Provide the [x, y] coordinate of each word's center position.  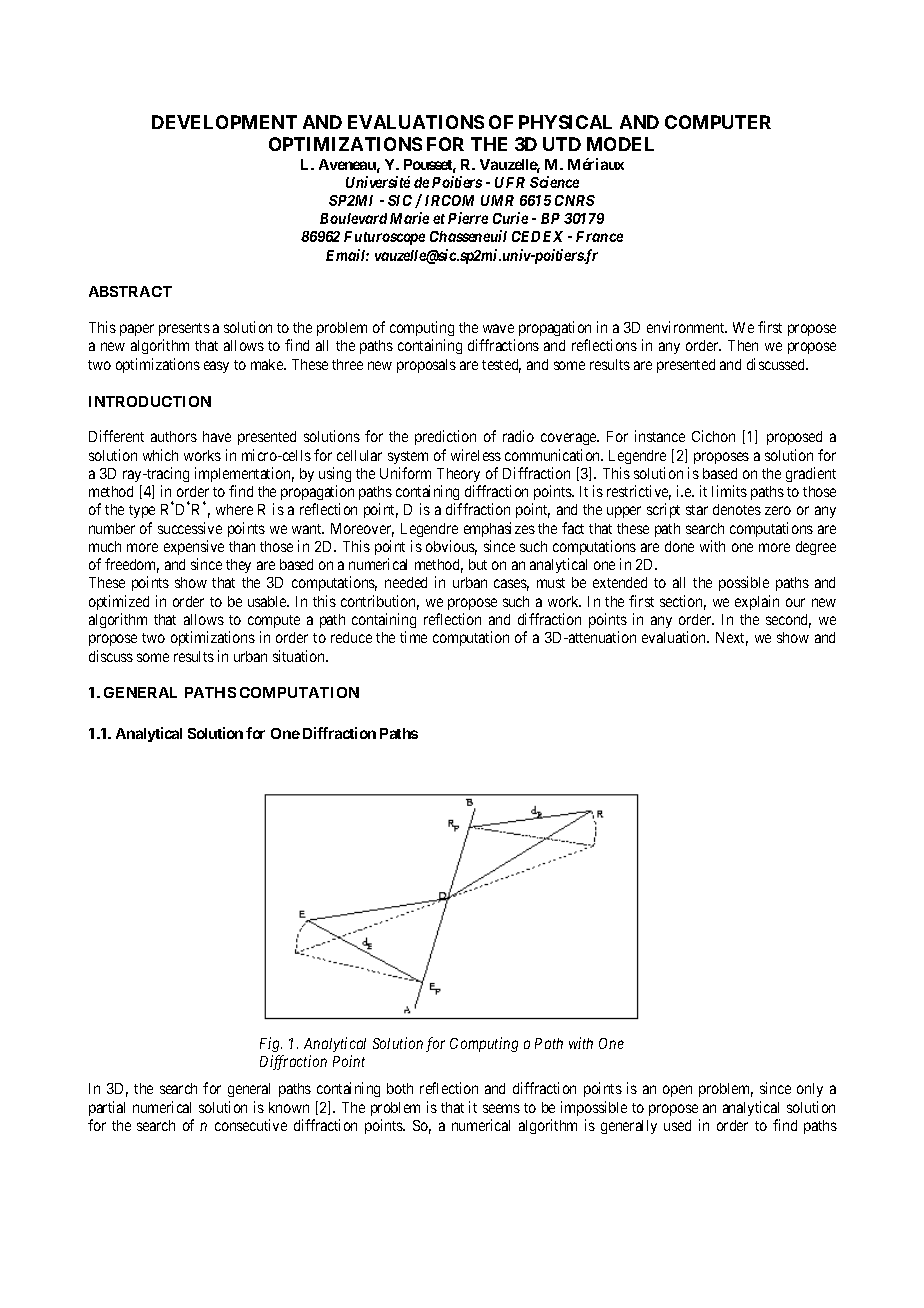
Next [732, 639]
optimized [119, 602]
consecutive [251, 1125]
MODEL [620, 144]
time [413, 637]
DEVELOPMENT [224, 122]
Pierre [468, 218]
